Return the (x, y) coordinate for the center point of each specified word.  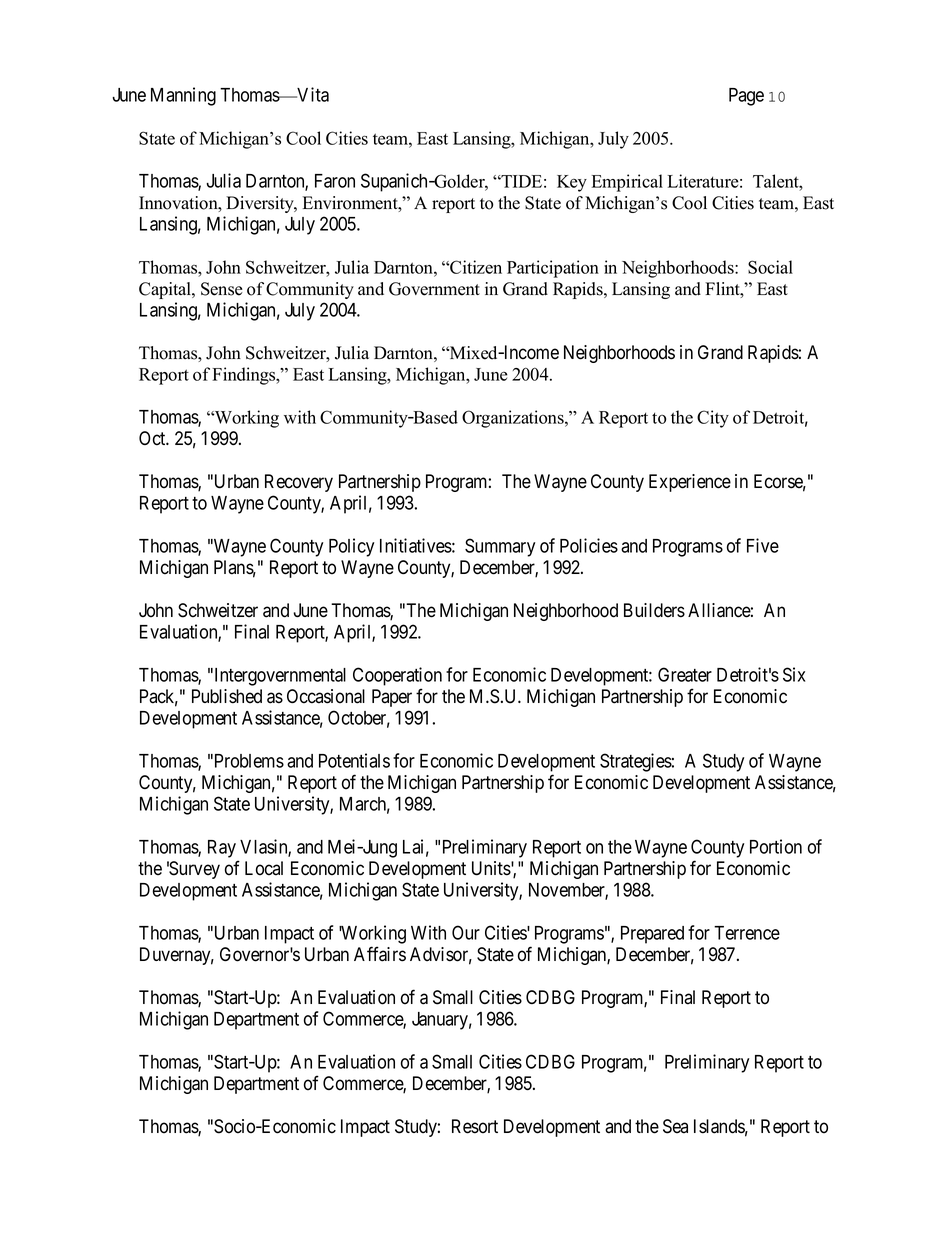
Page (746, 97)
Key (572, 183)
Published (227, 696)
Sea (675, 1126)
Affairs (380, 954)
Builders (654, 610)
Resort (475, 1126)
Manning (183, 96)
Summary (500, 547)
